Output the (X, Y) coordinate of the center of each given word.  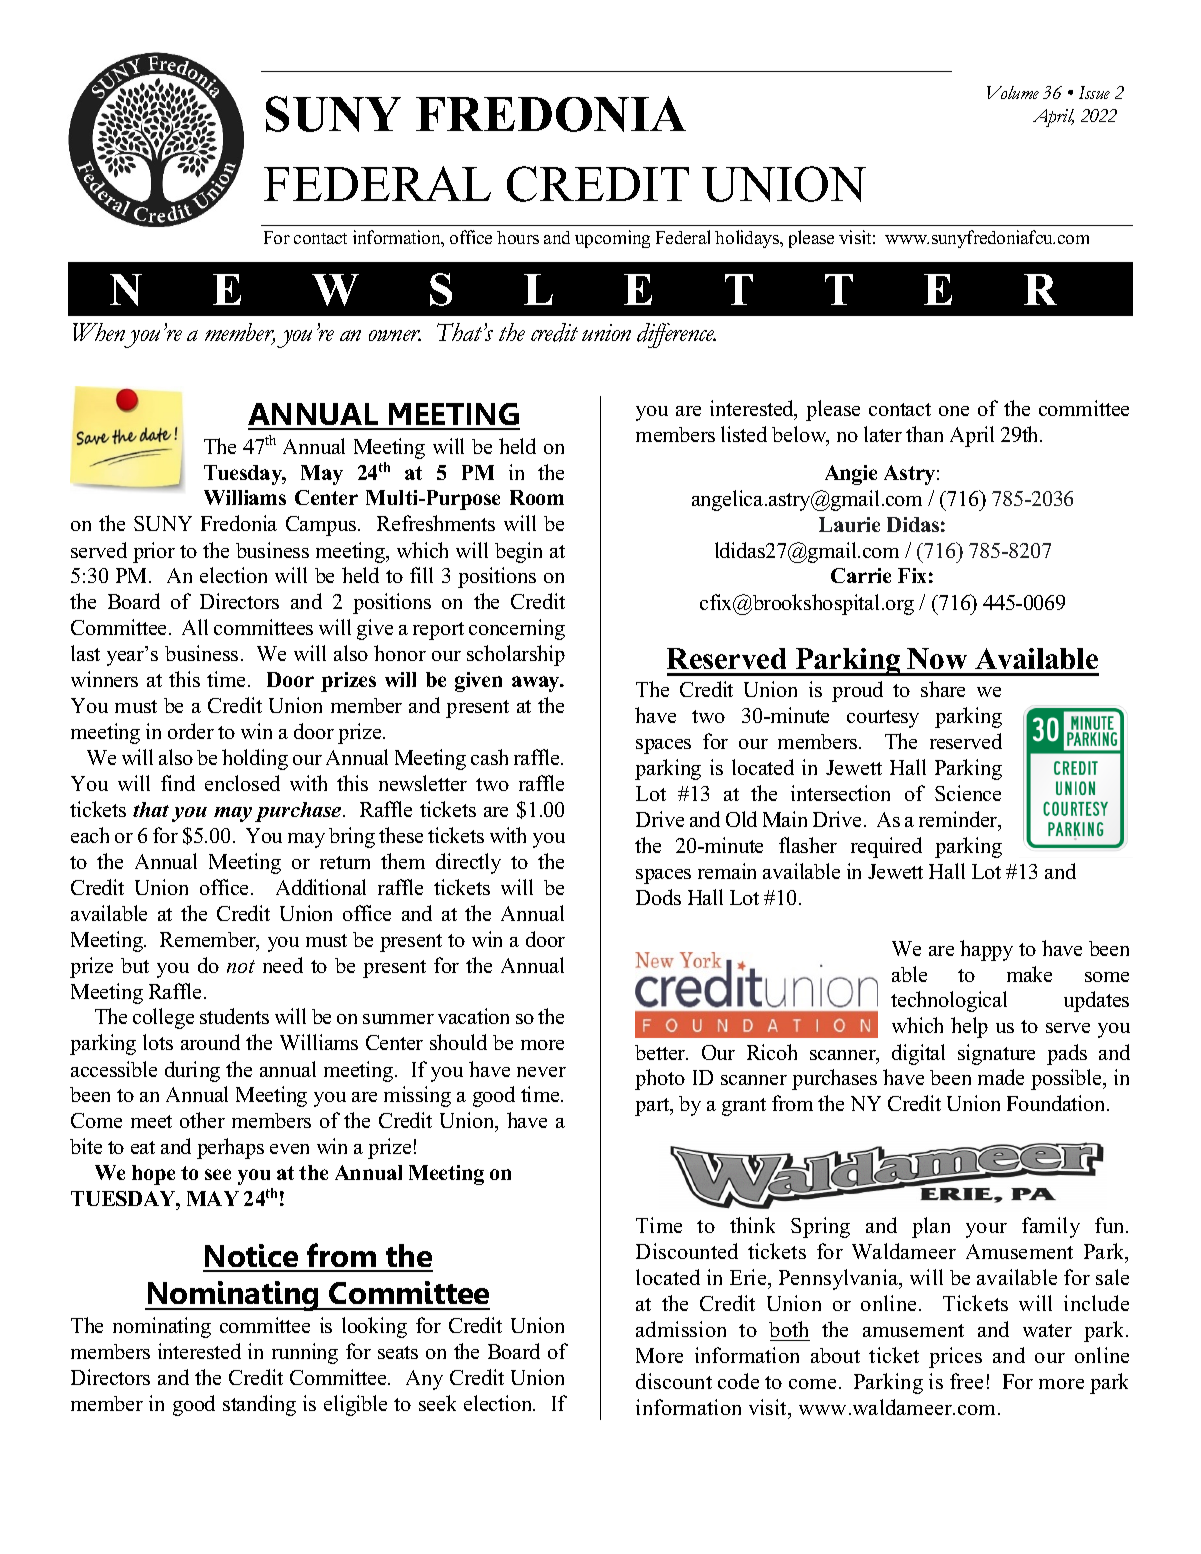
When (99, 332)
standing (259, 1405)
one (954, 411)
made (1001, 1077)
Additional (321, 887)
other (202, 1120)
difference (676, 335)
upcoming (612, 239)
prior (154, 552)
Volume (1013, 92)
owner (395, 335)
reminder (959, 820)
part (653, 1107)
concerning (517, 629)
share (943, 689)
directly (468, 863)
